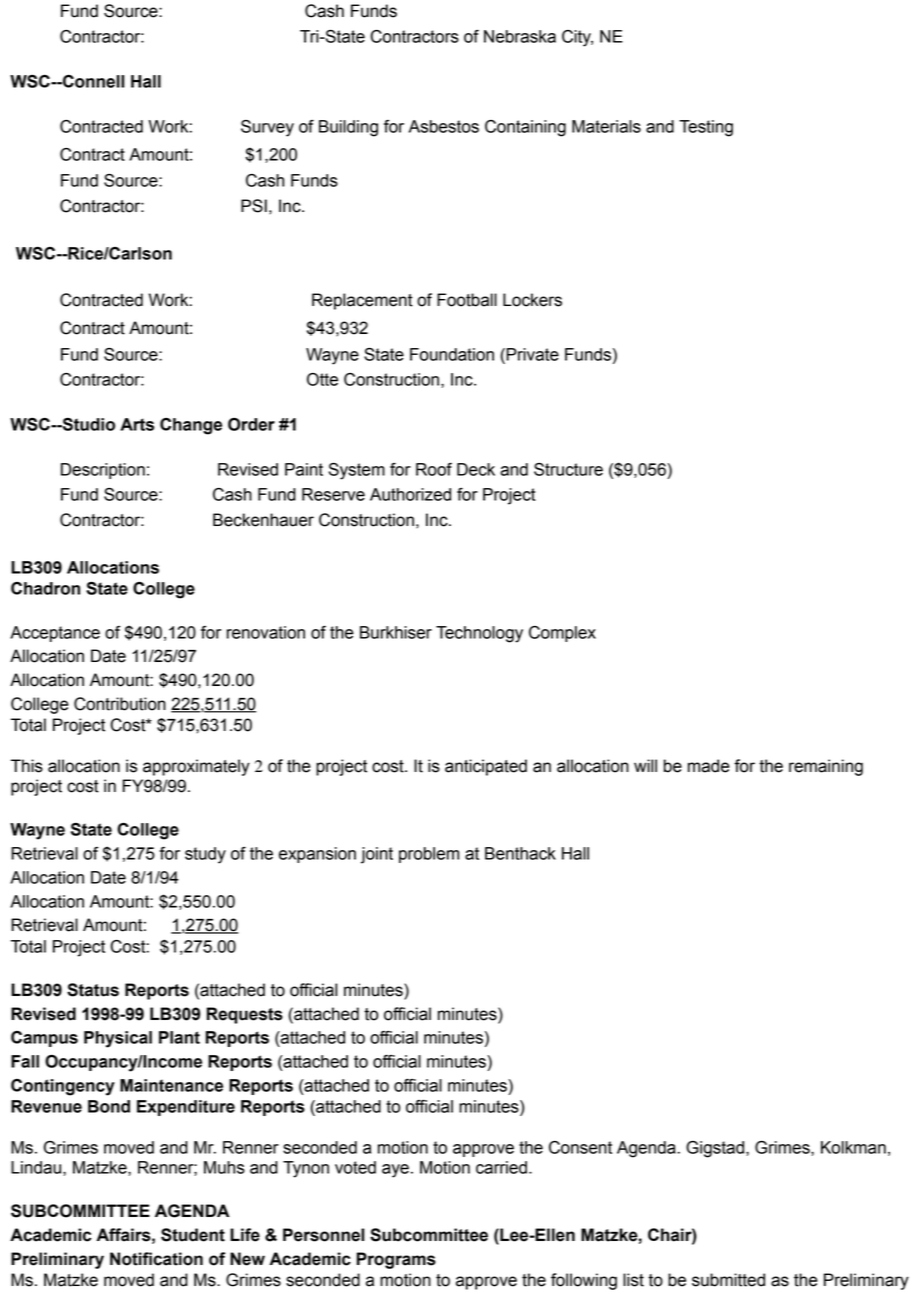 This screenshot has height=1294, width=924. I want to click on Contribution, so click(120, 704).
